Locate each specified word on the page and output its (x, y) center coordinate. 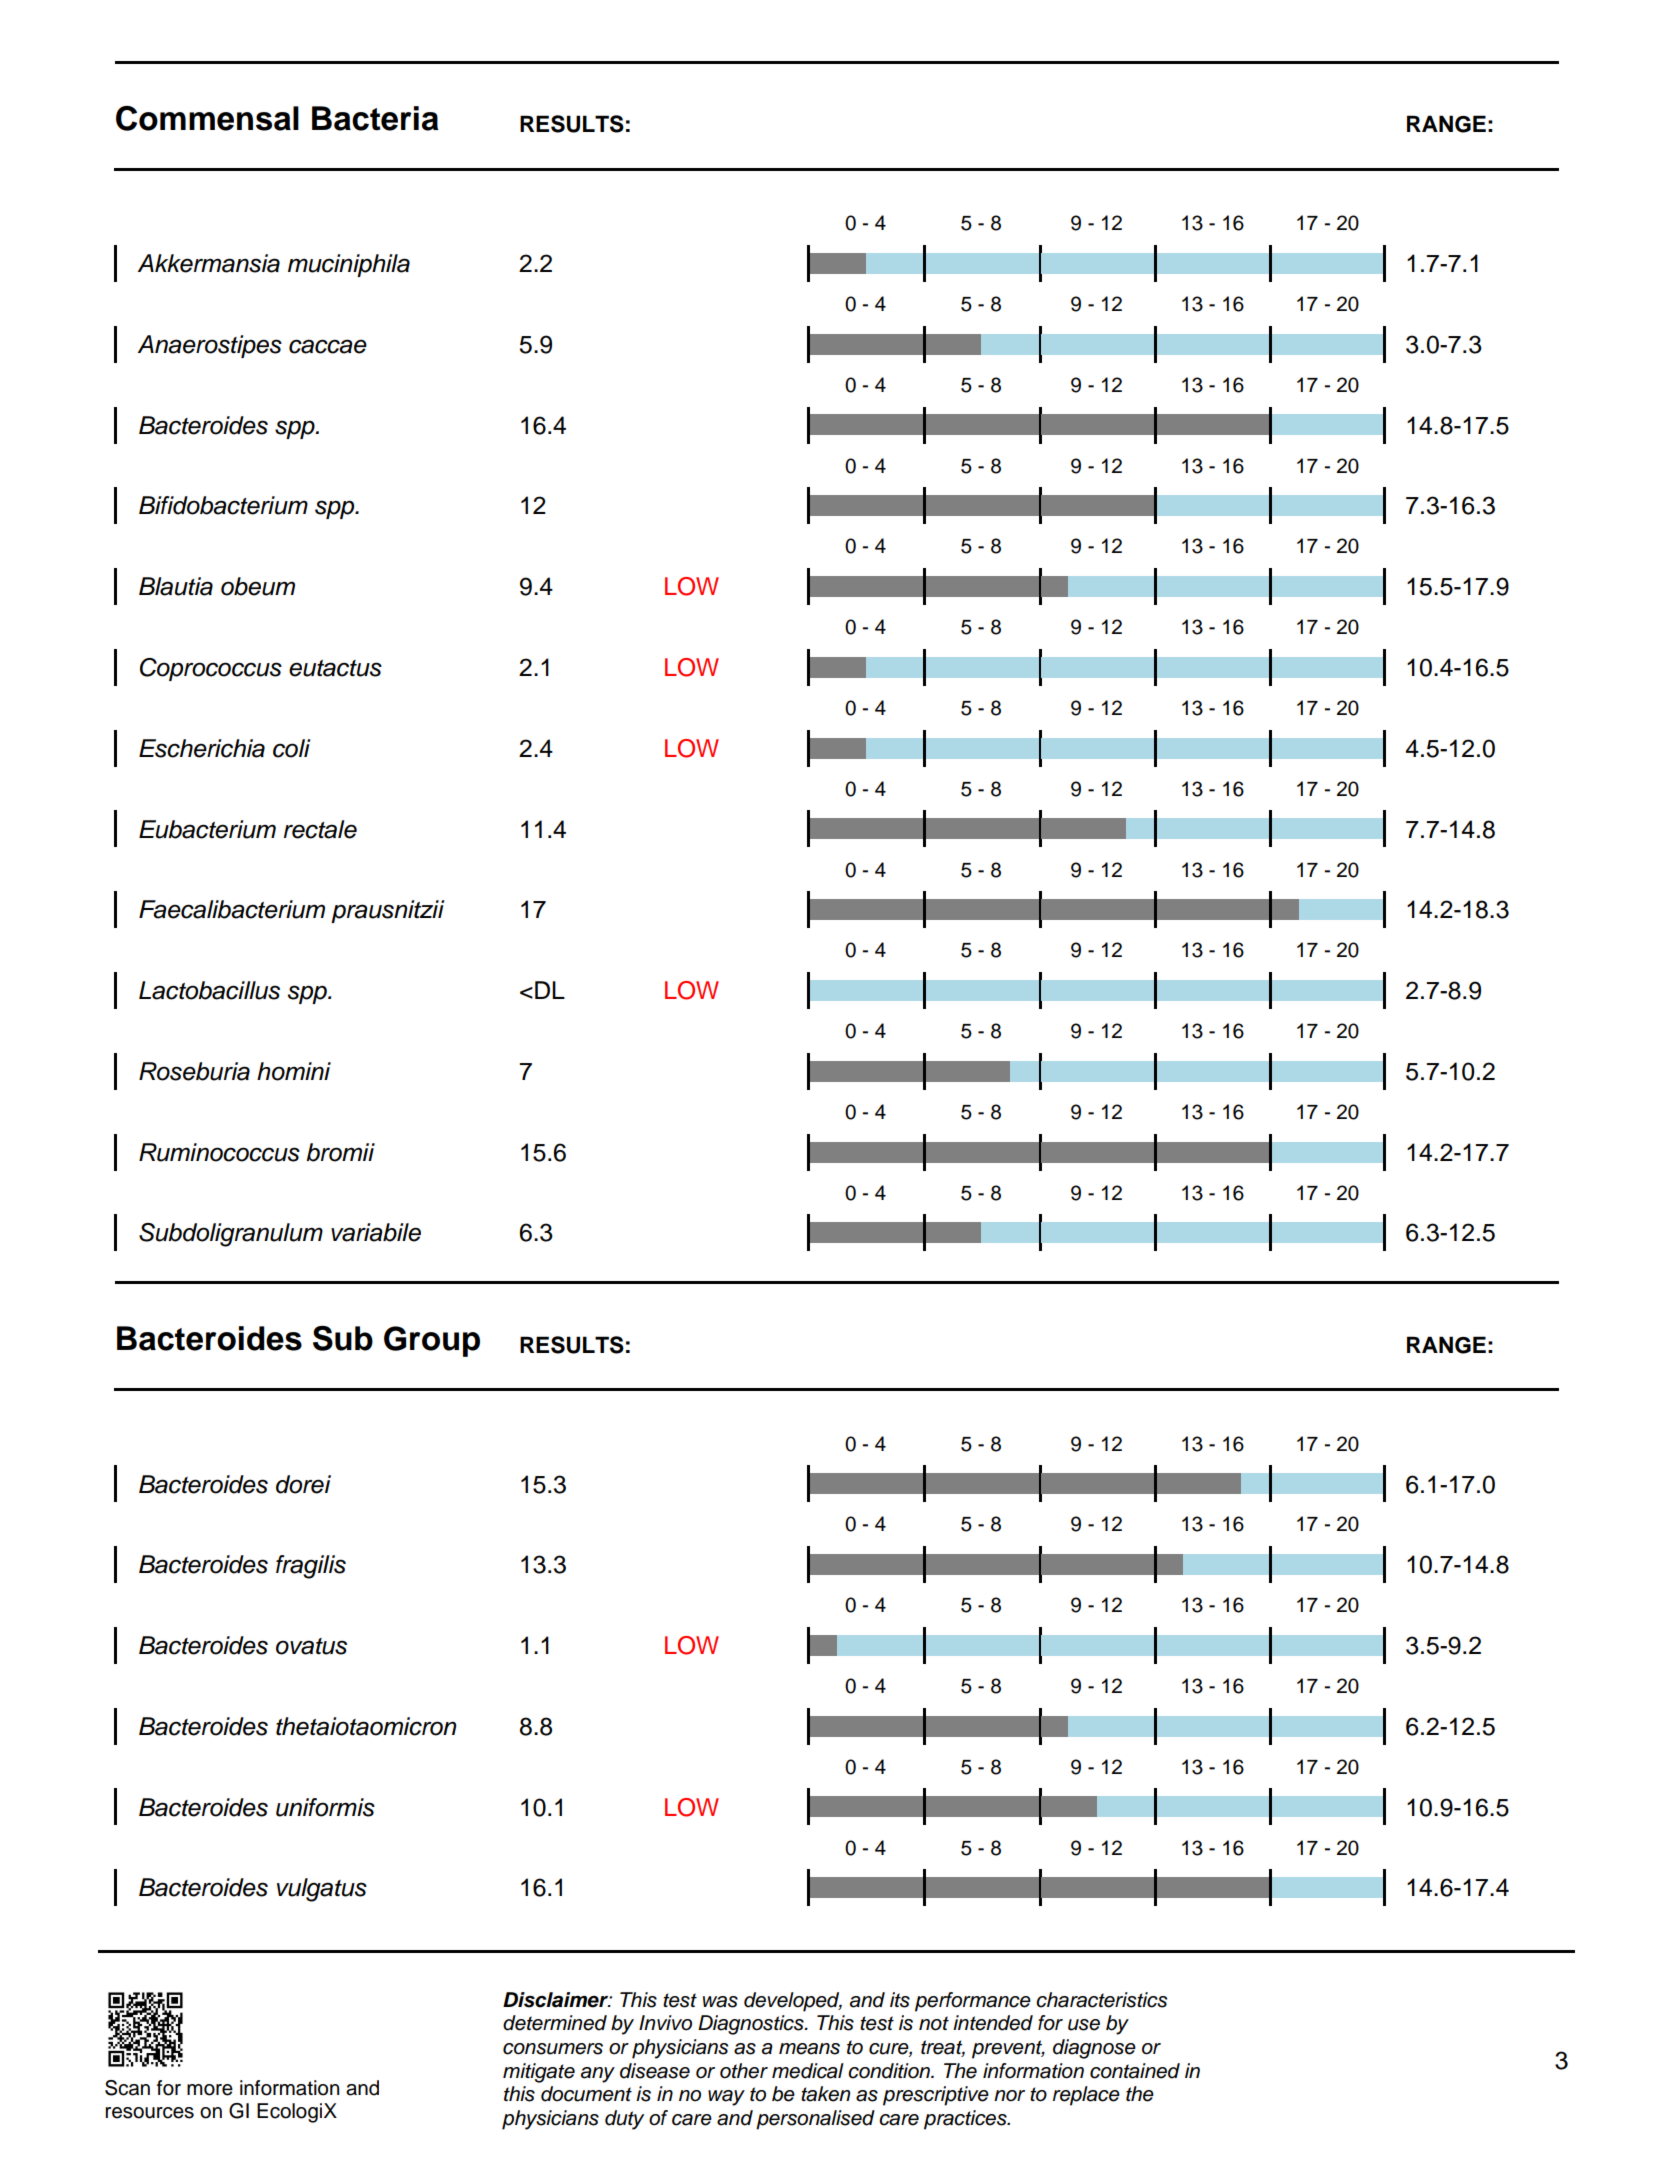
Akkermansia (209, 263)
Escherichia (202, 748)
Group (432, 1341)
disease (655, 2071)
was (720, 2002)
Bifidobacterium (223, 505)
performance (973, 2002)
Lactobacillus (209, 990)
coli (291, 748)
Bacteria (375, 118)
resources (149, 2113)
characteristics (1101, 2000)
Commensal (207, 118)
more (210, 2090)
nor (1009, 2096)
